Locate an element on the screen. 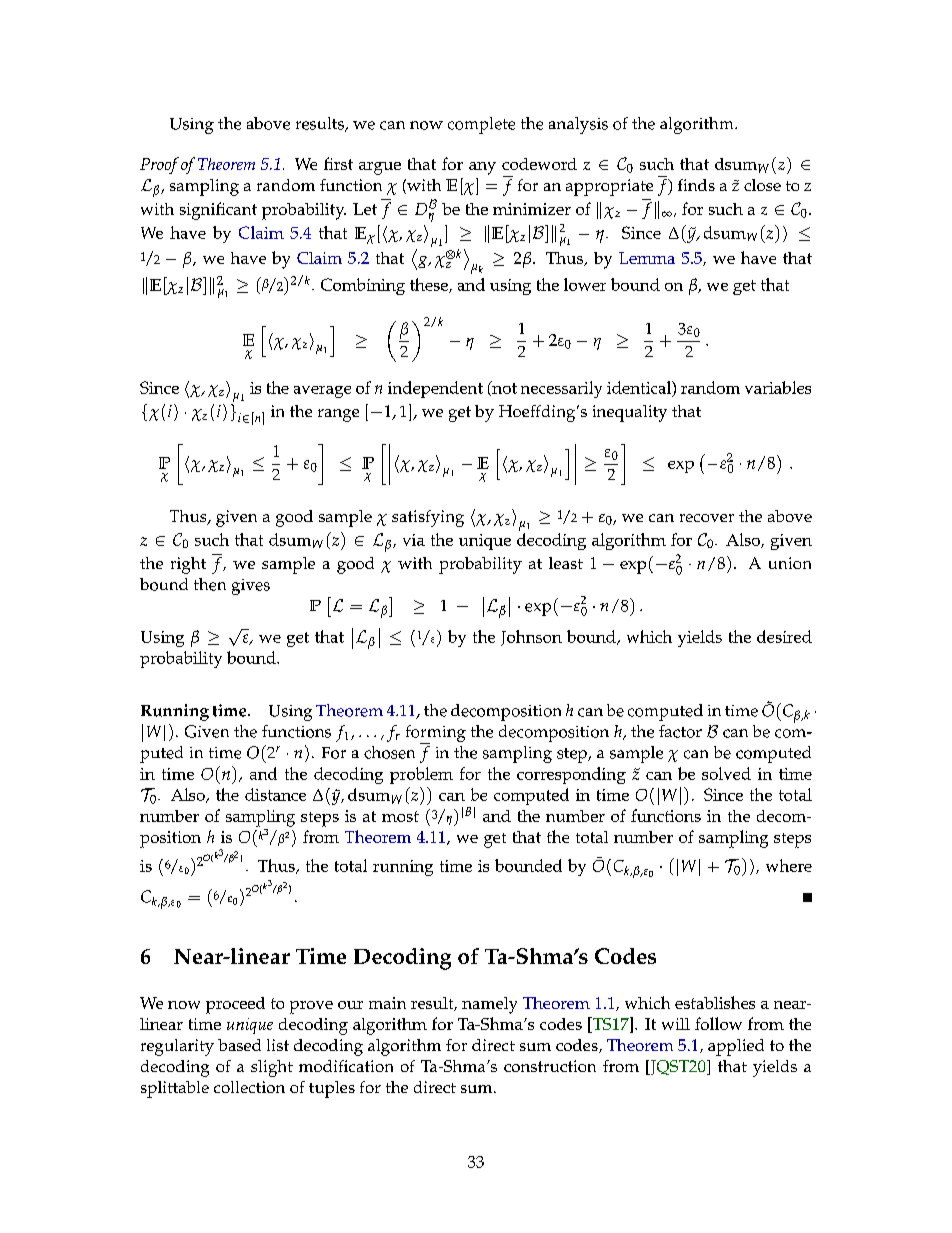  forming is located at coordinates (436, 734).
